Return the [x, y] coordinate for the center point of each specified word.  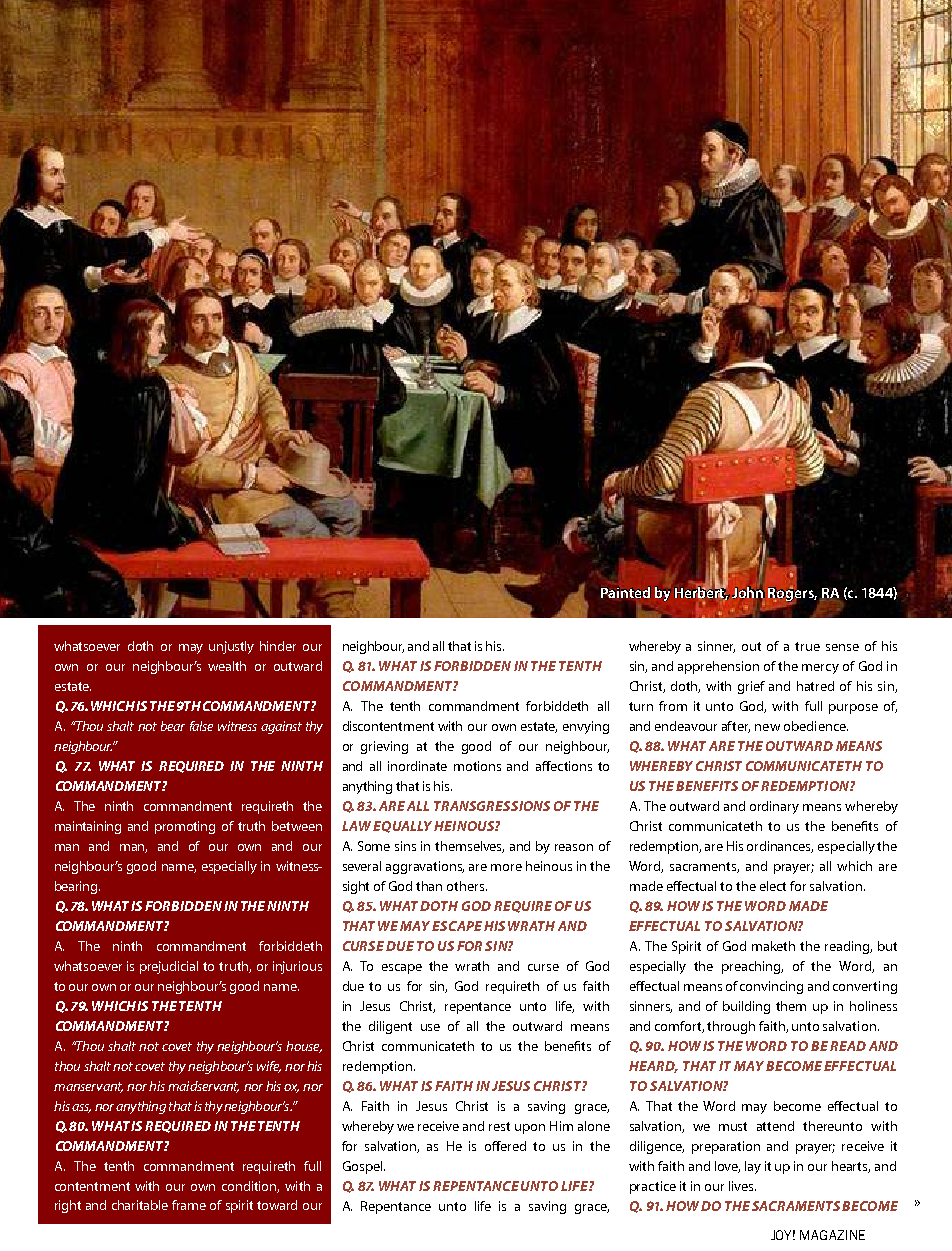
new [767, 727]
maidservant [203, 1087]
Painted [626, 592]
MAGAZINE [832, 1235]
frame [189, 1205]
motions [477, 766]
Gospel [364, 1167]
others [467, 886]
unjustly [231, 647]
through [731, 1027]
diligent [390, 1027]
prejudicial [169, 967]
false [201, 726]
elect [773, 886]
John [748, 592]
